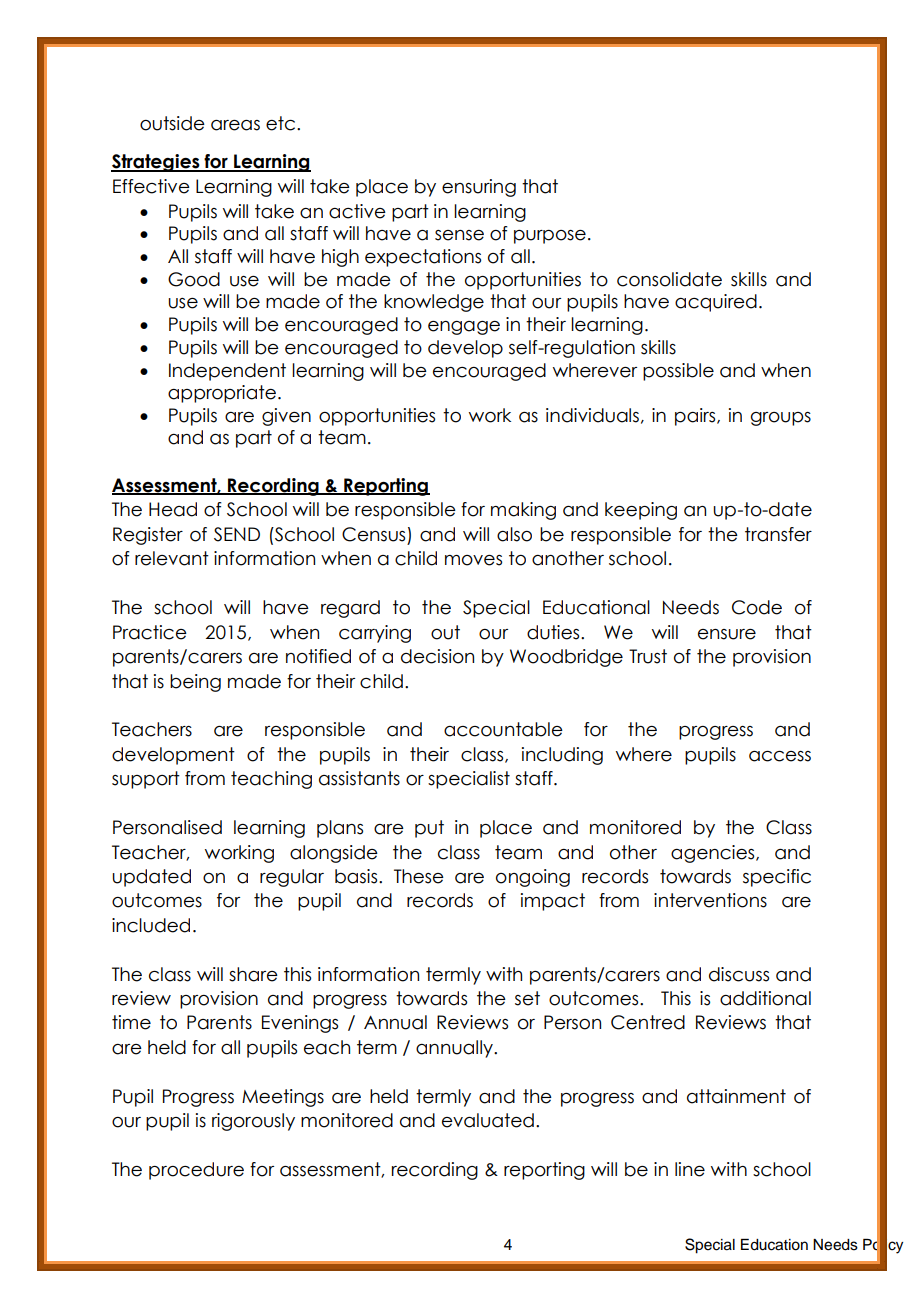 This page has width=924, height=1308. Describe the element at coordinates (503, 729) in the page. I see `accountable` at that location.
